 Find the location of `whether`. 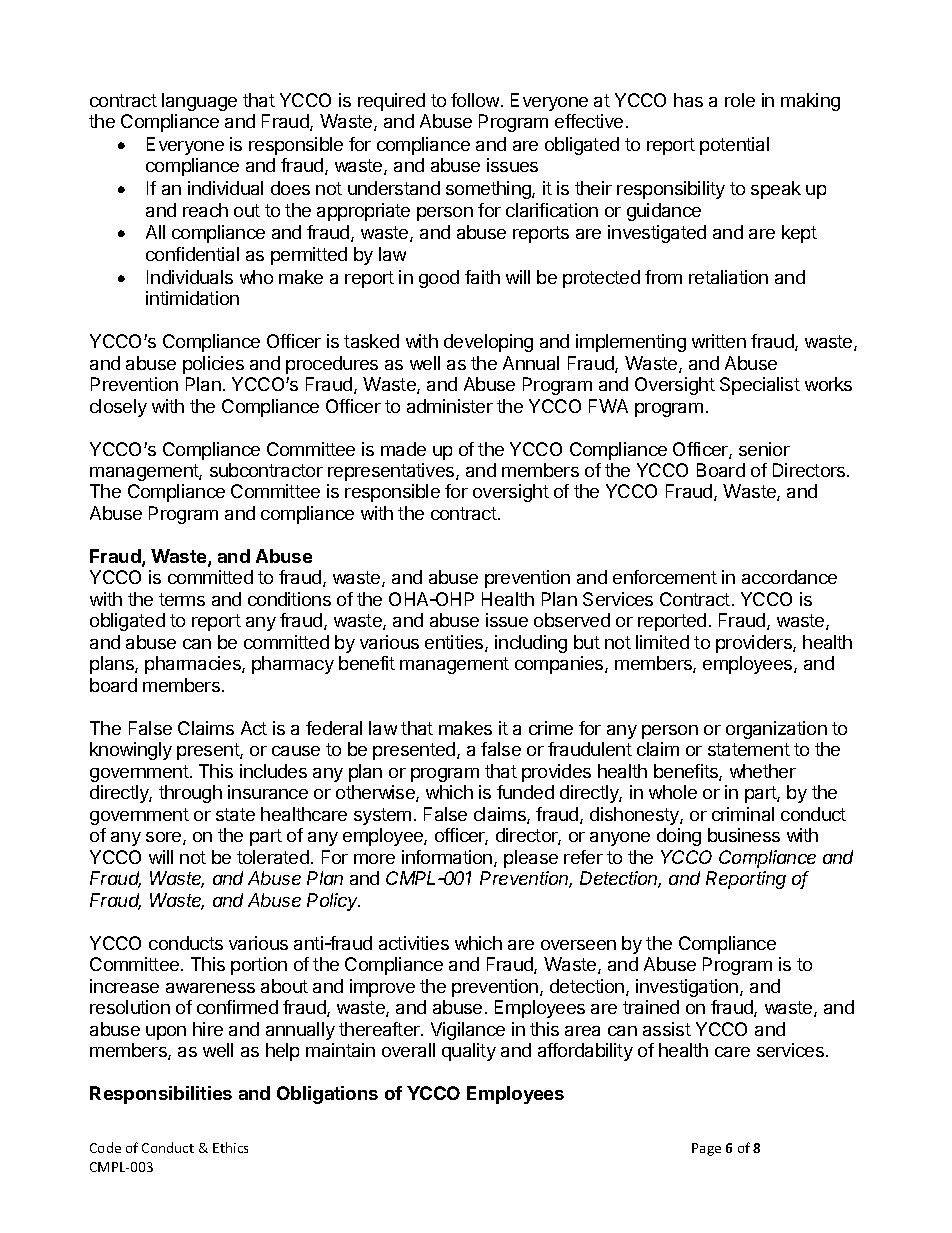

whether is located at coordinates (763, 771).
